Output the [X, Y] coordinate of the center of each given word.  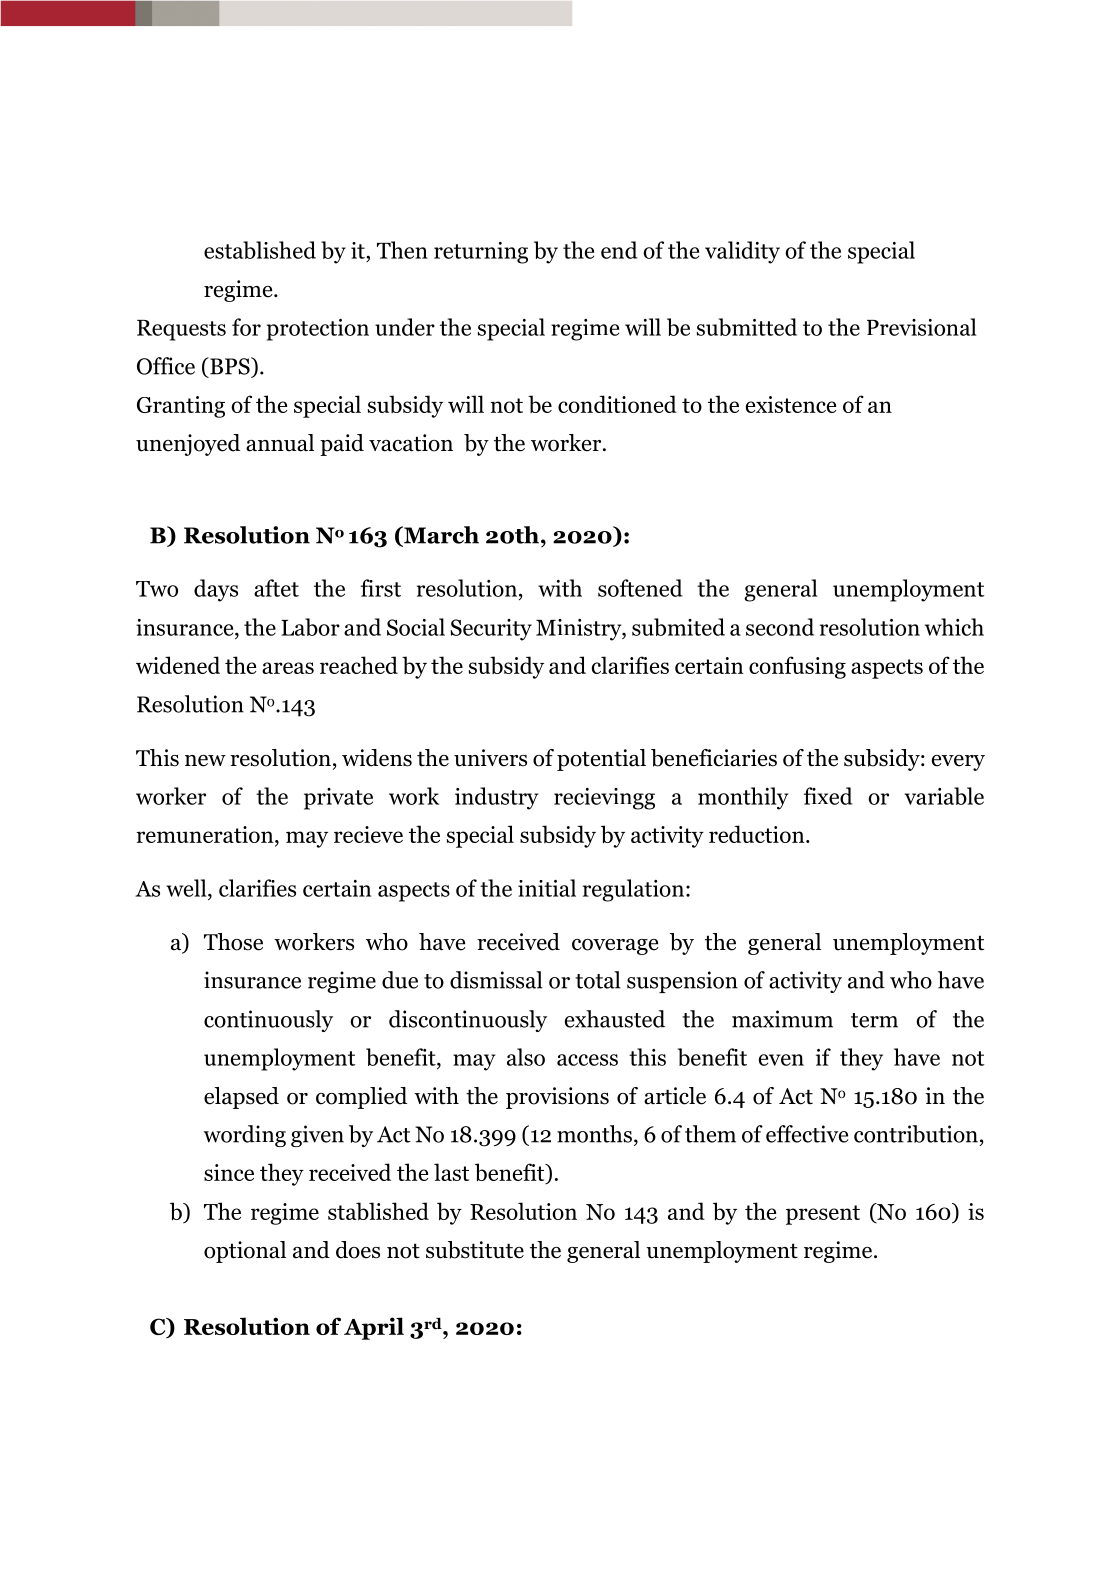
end [619, 250]
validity [742, 252]
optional [245, 1252]
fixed [828, 796]
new [205, 761]
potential [601, 760]
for [246, 327]
